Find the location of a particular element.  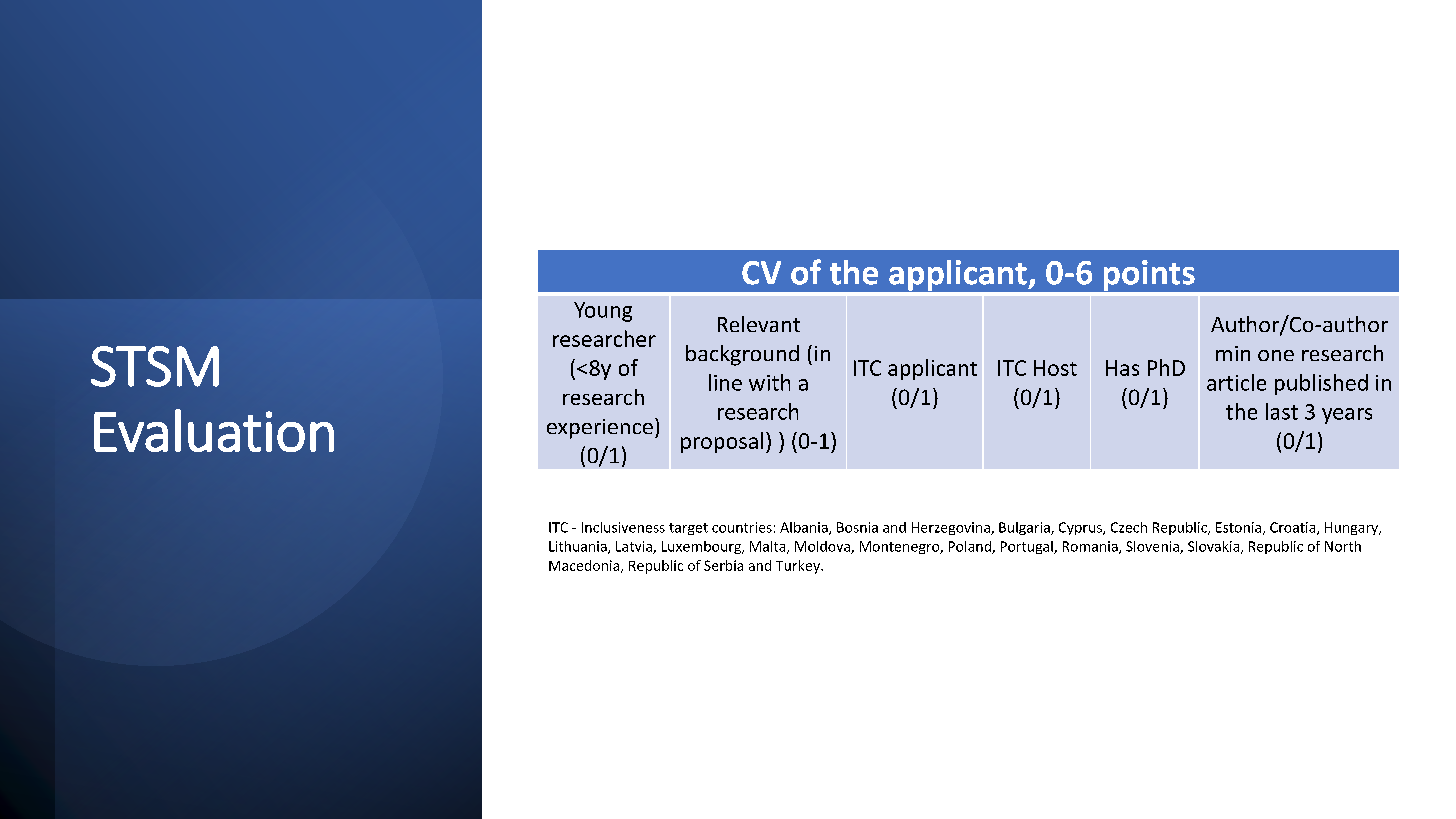

proposal is located at coordinates (722, 442).
